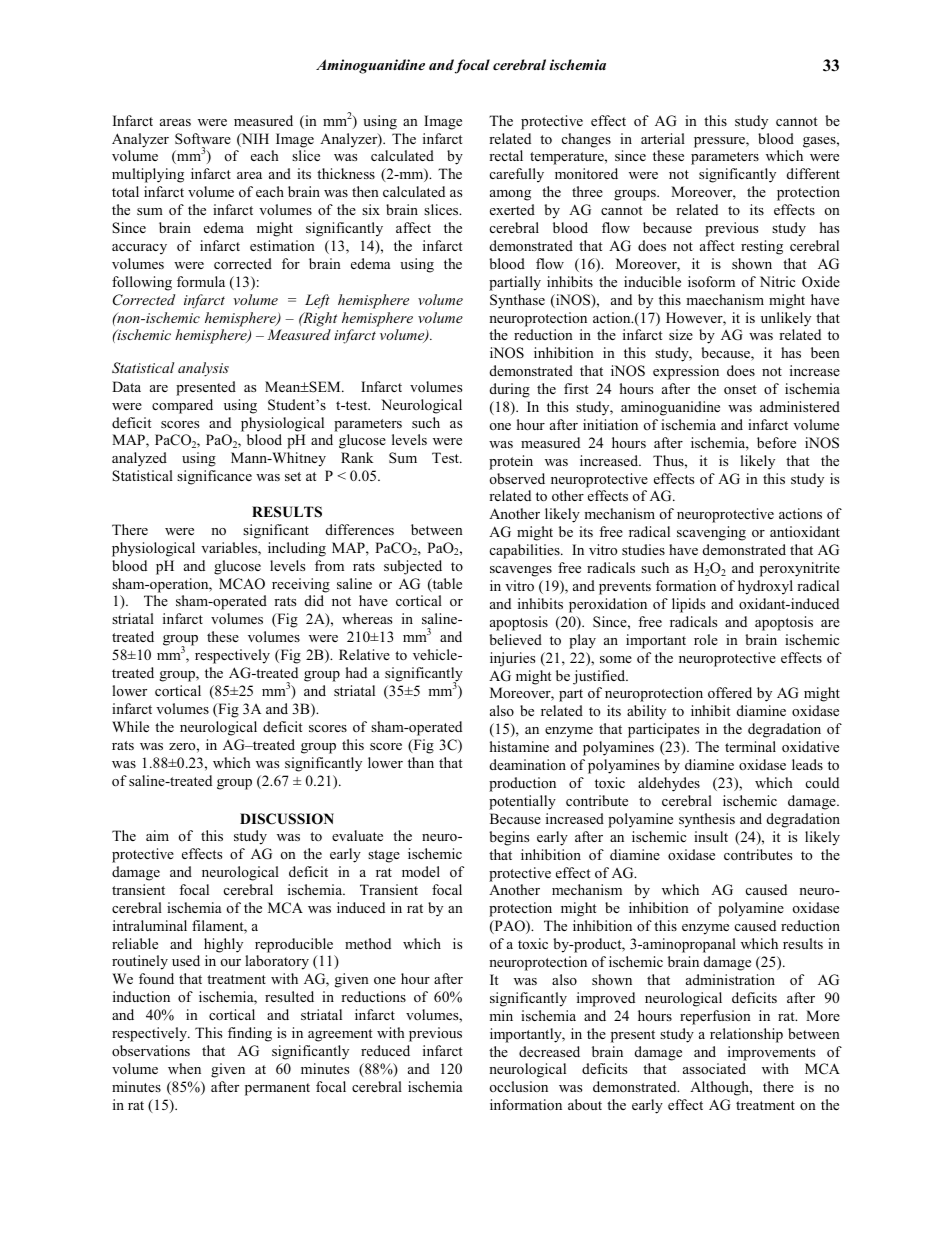 The image size is (952, 1233). Describe the element at coordinates (519, 1086) in the page. I see `occlusion` at that location.
